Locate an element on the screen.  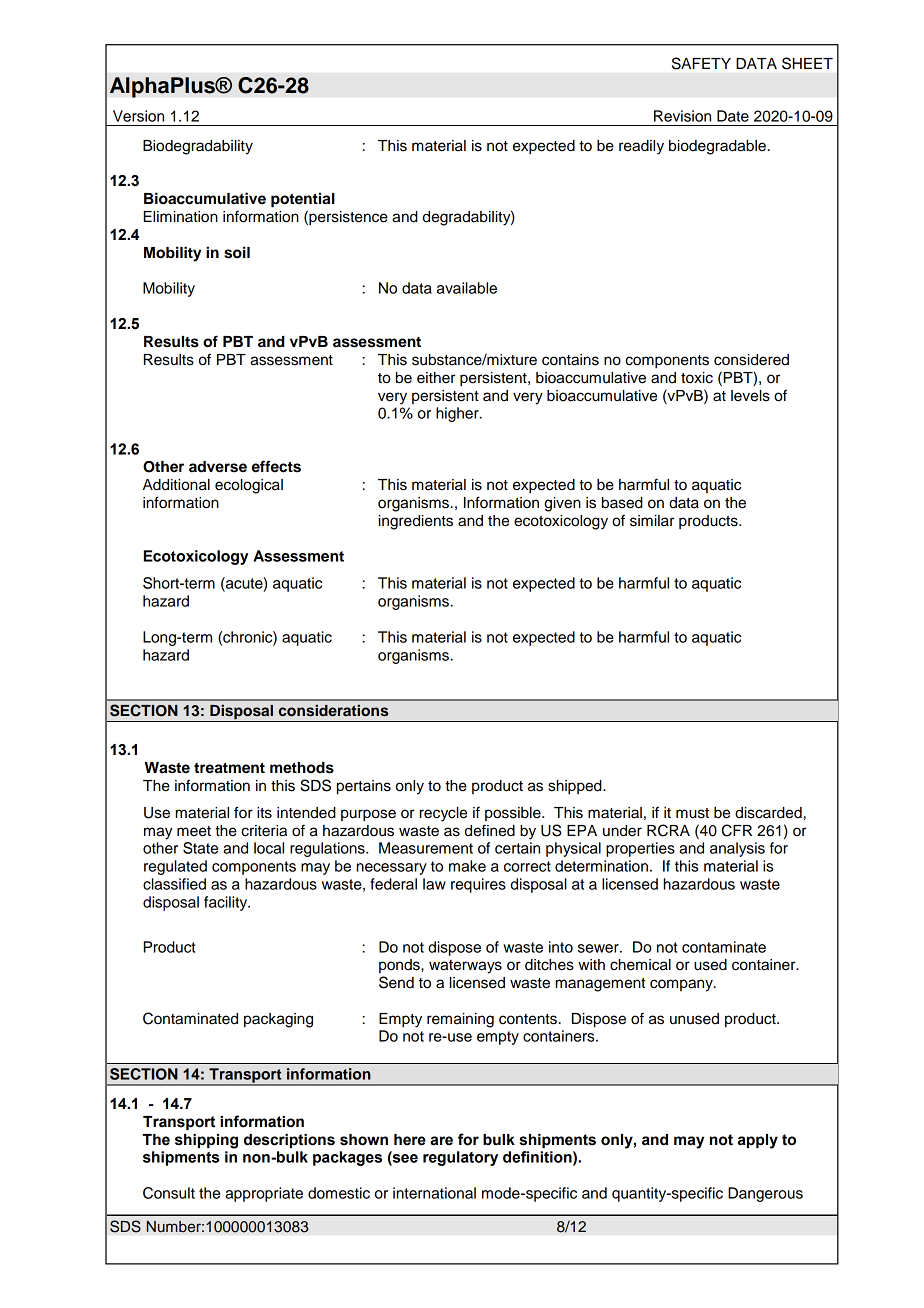
readily is located at coordinates (641, 147).
